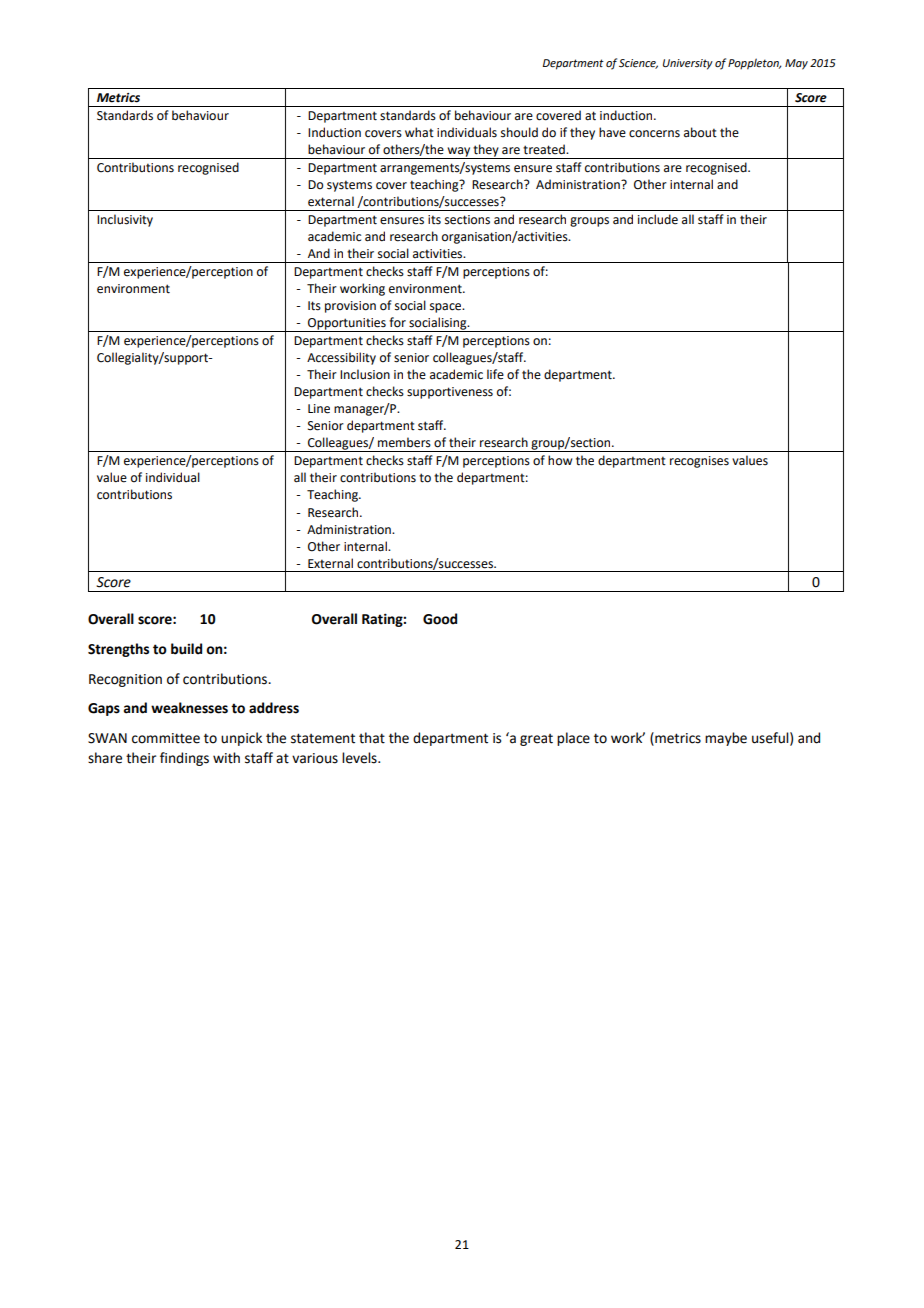 This screenshot has width=924, height=1308. What do you see at coordinates (404, 442) in the screenshot?
I see `members` at bounding box center [404, 442].
